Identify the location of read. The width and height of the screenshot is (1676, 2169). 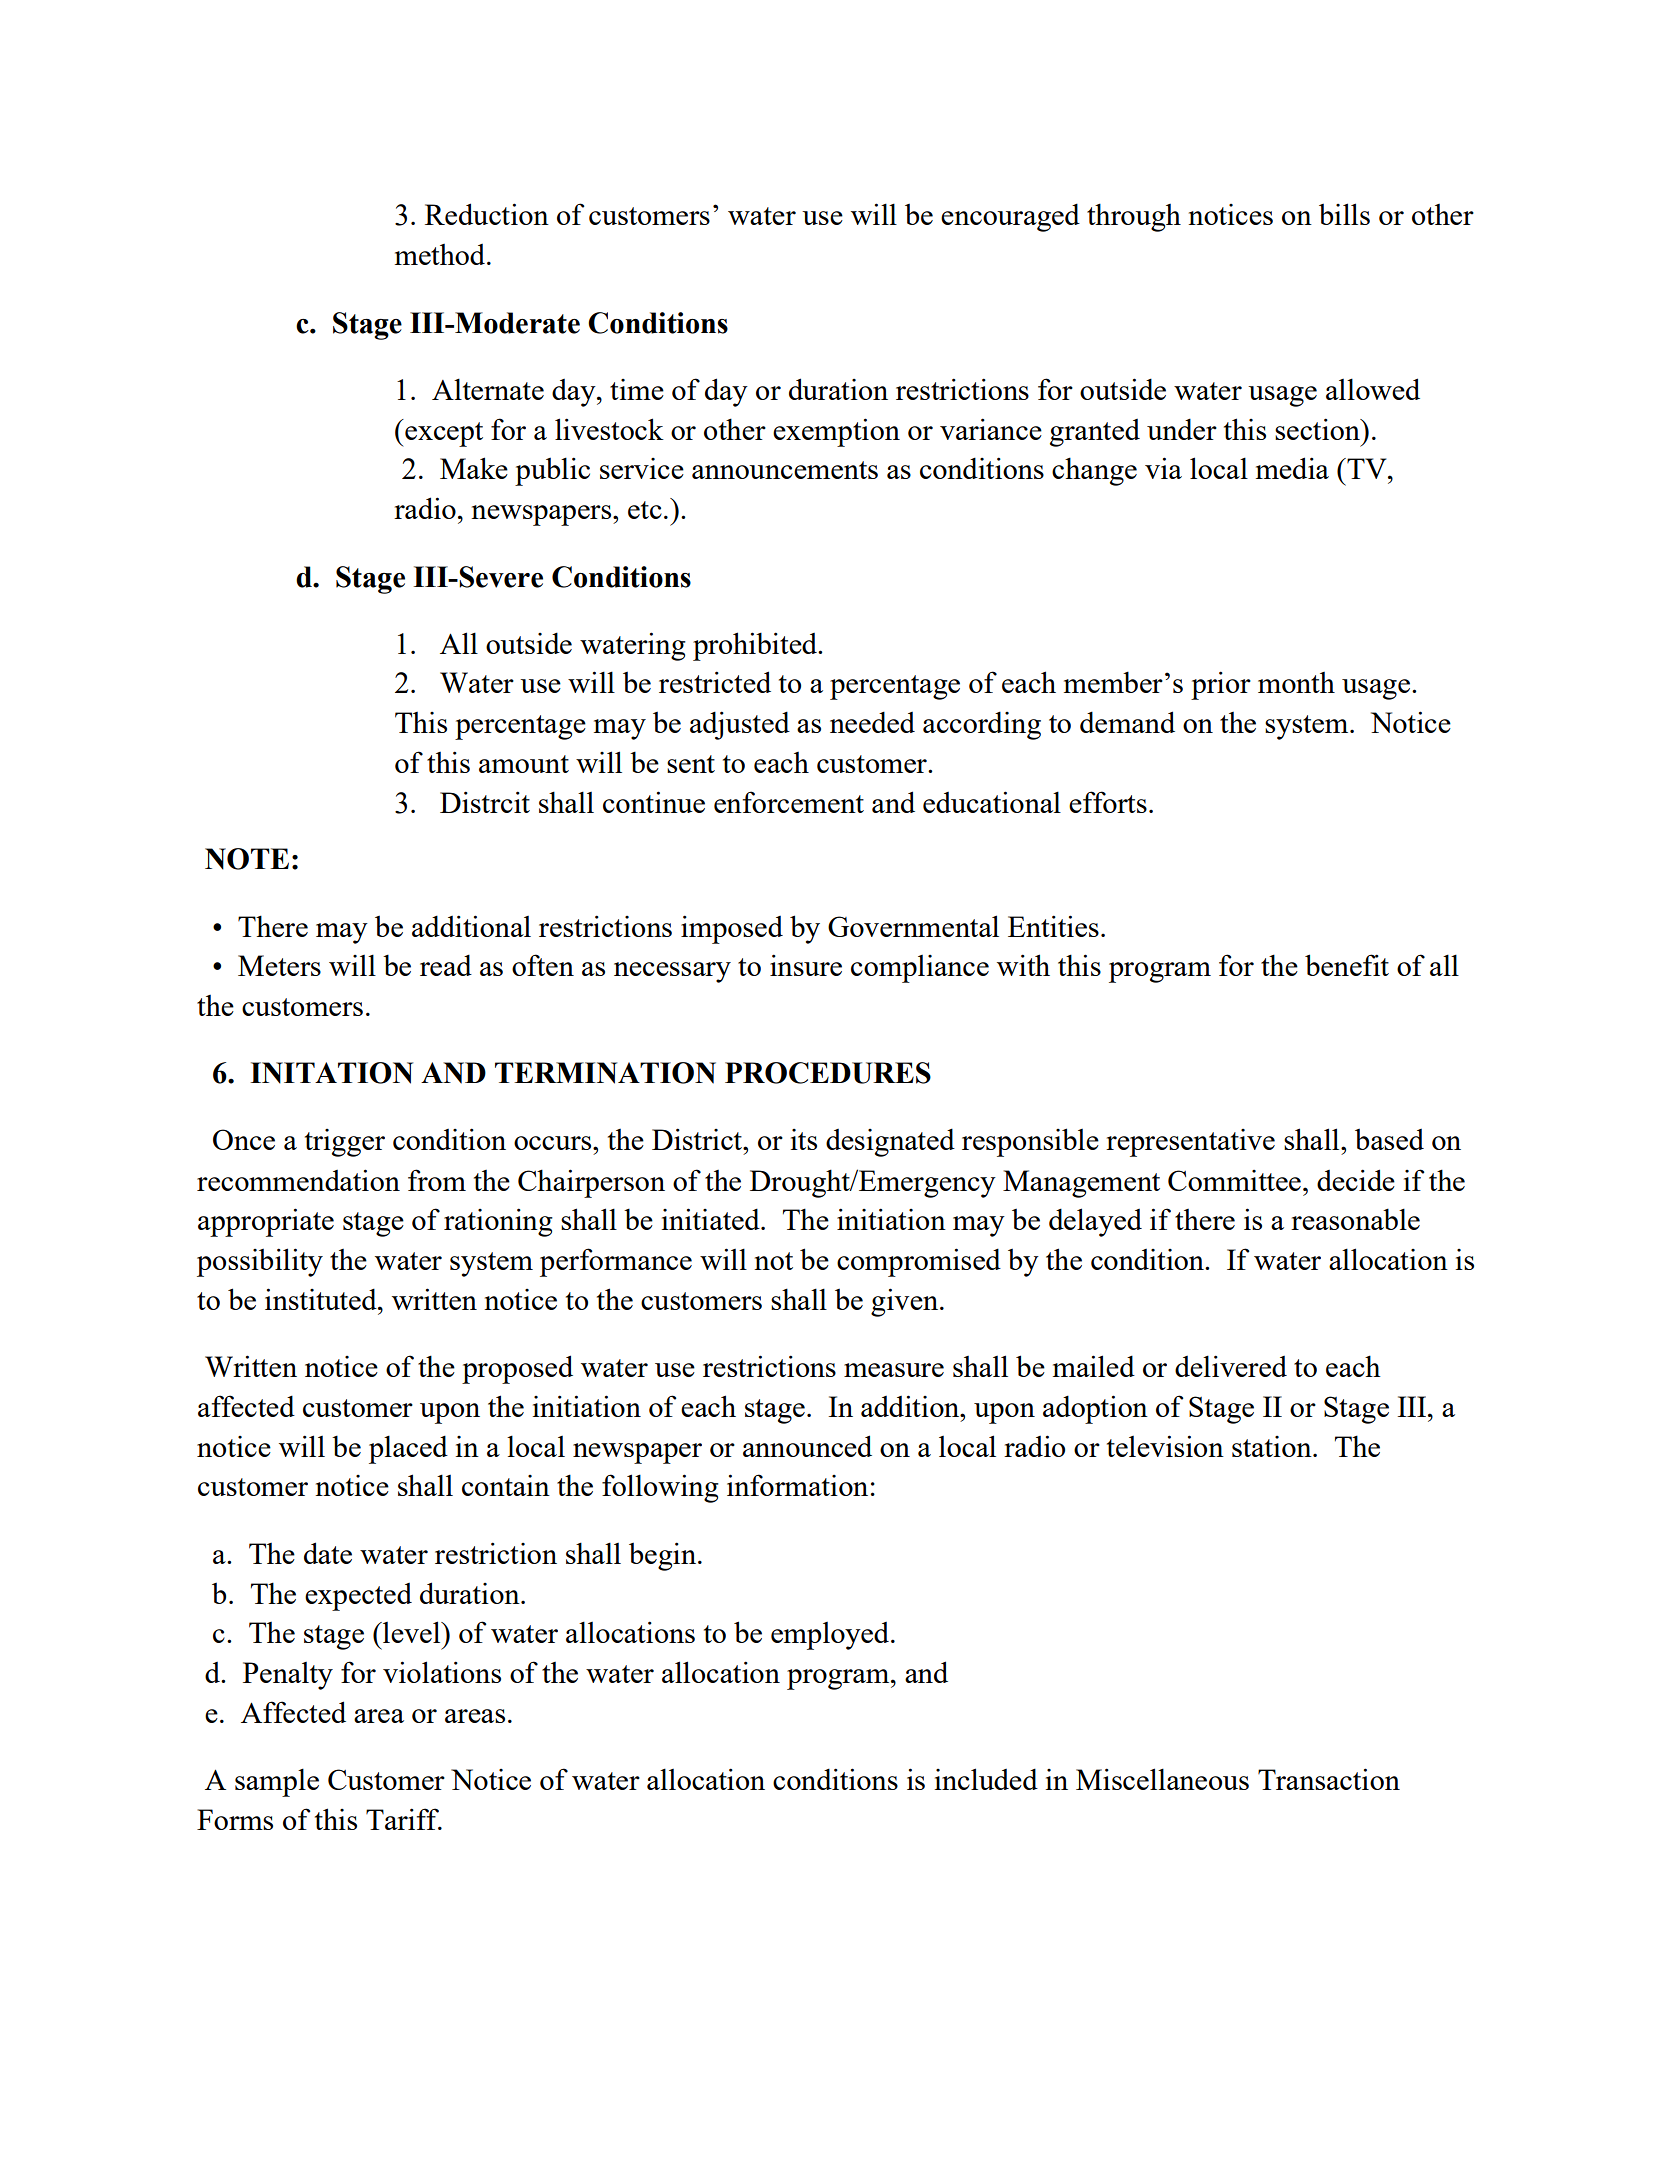
(446, 965).
